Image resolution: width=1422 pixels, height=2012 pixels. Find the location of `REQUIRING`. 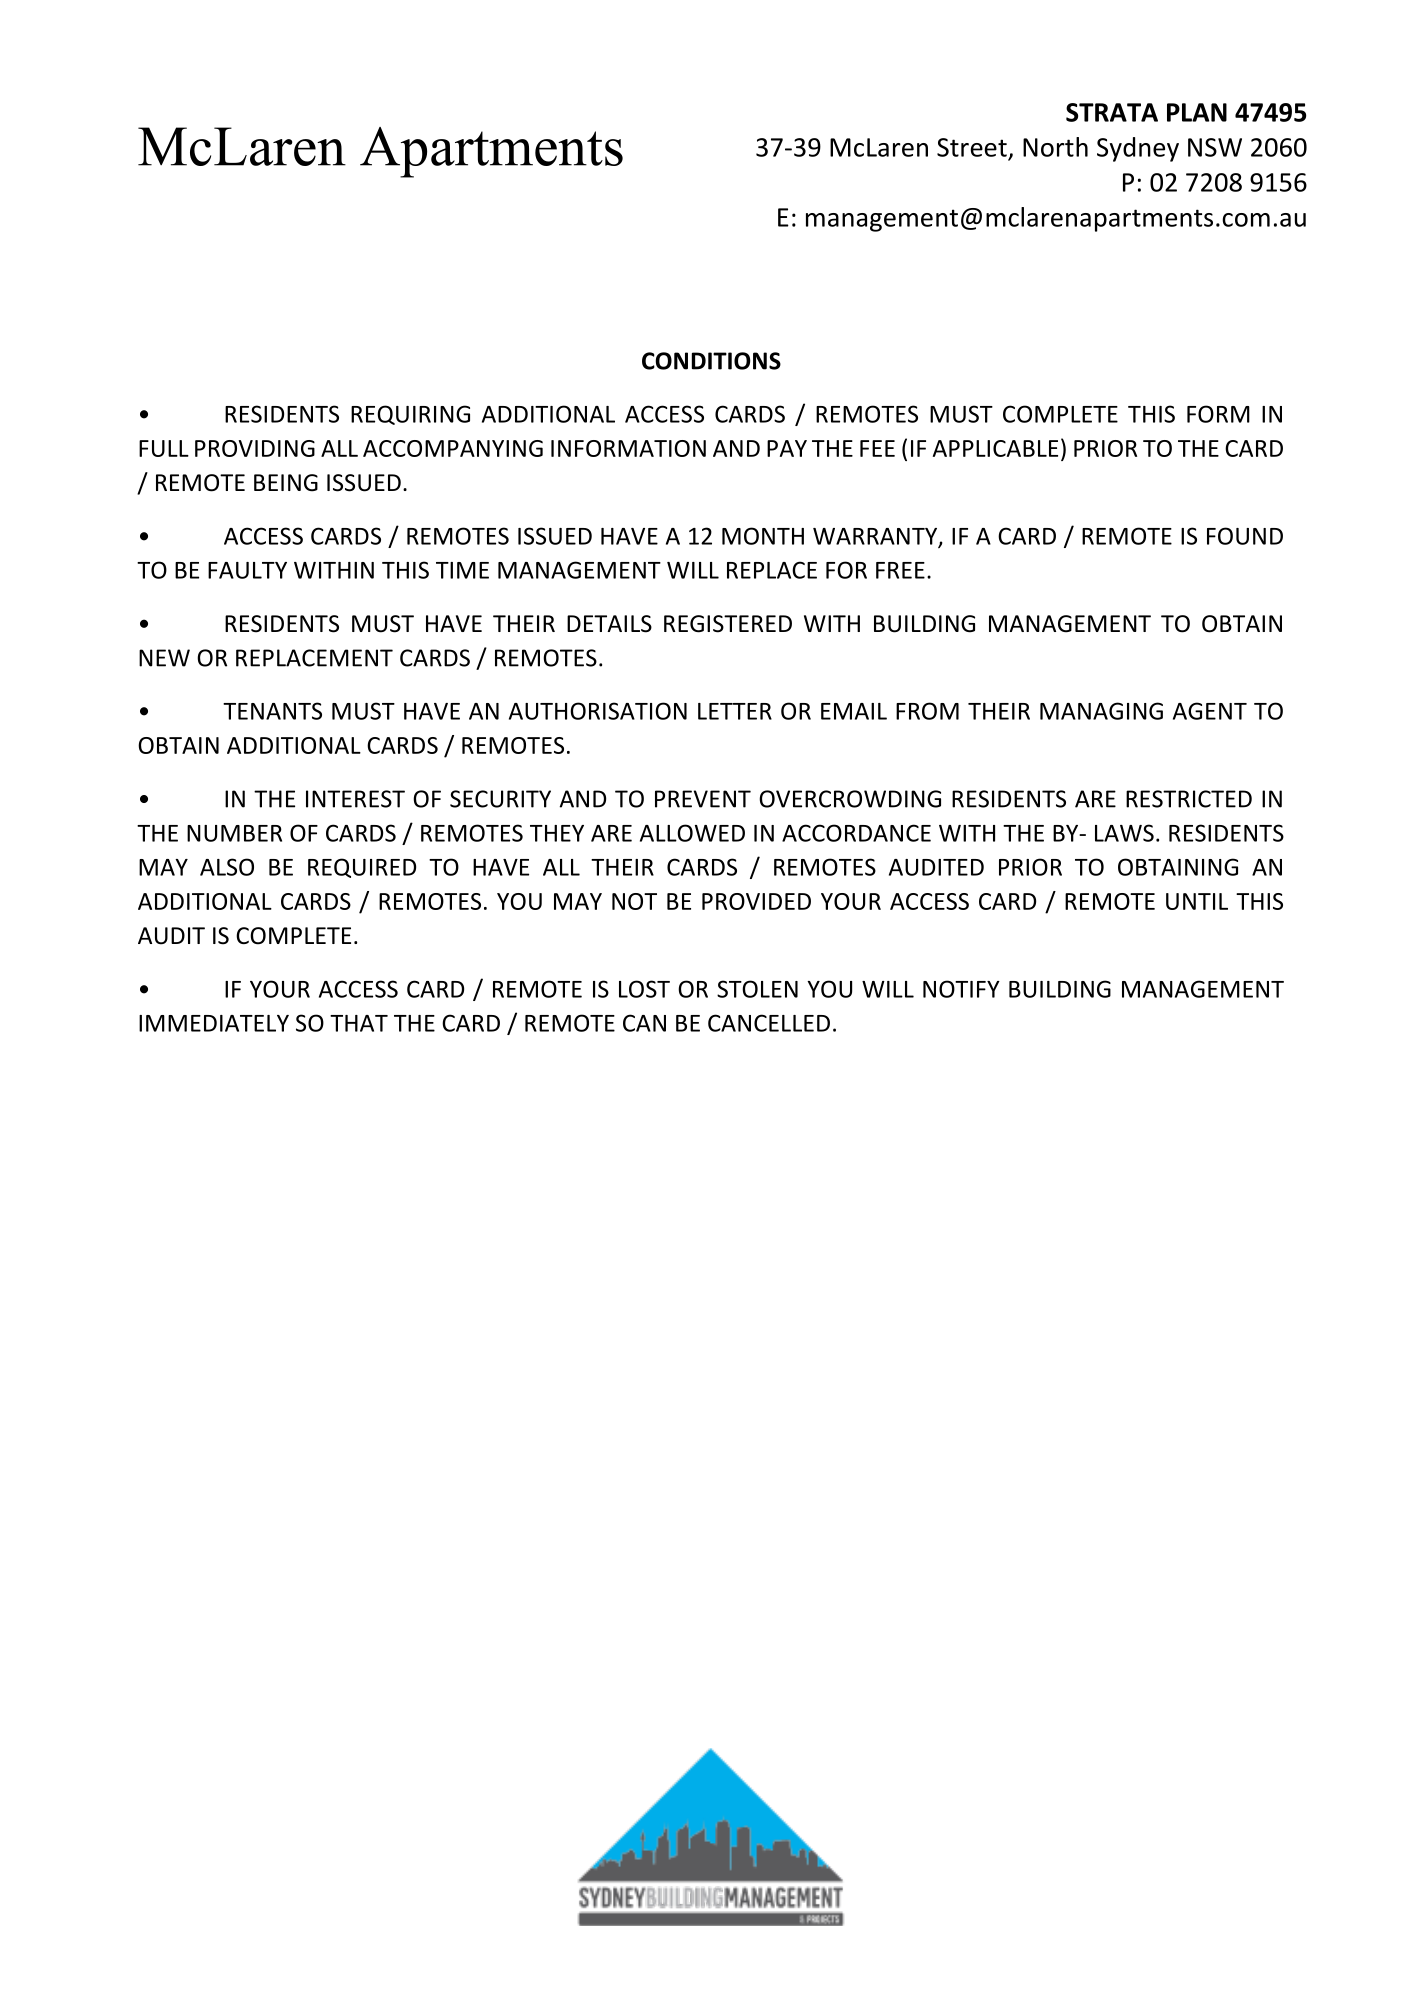

REQUIRING is located at coordinates (410, 415).
